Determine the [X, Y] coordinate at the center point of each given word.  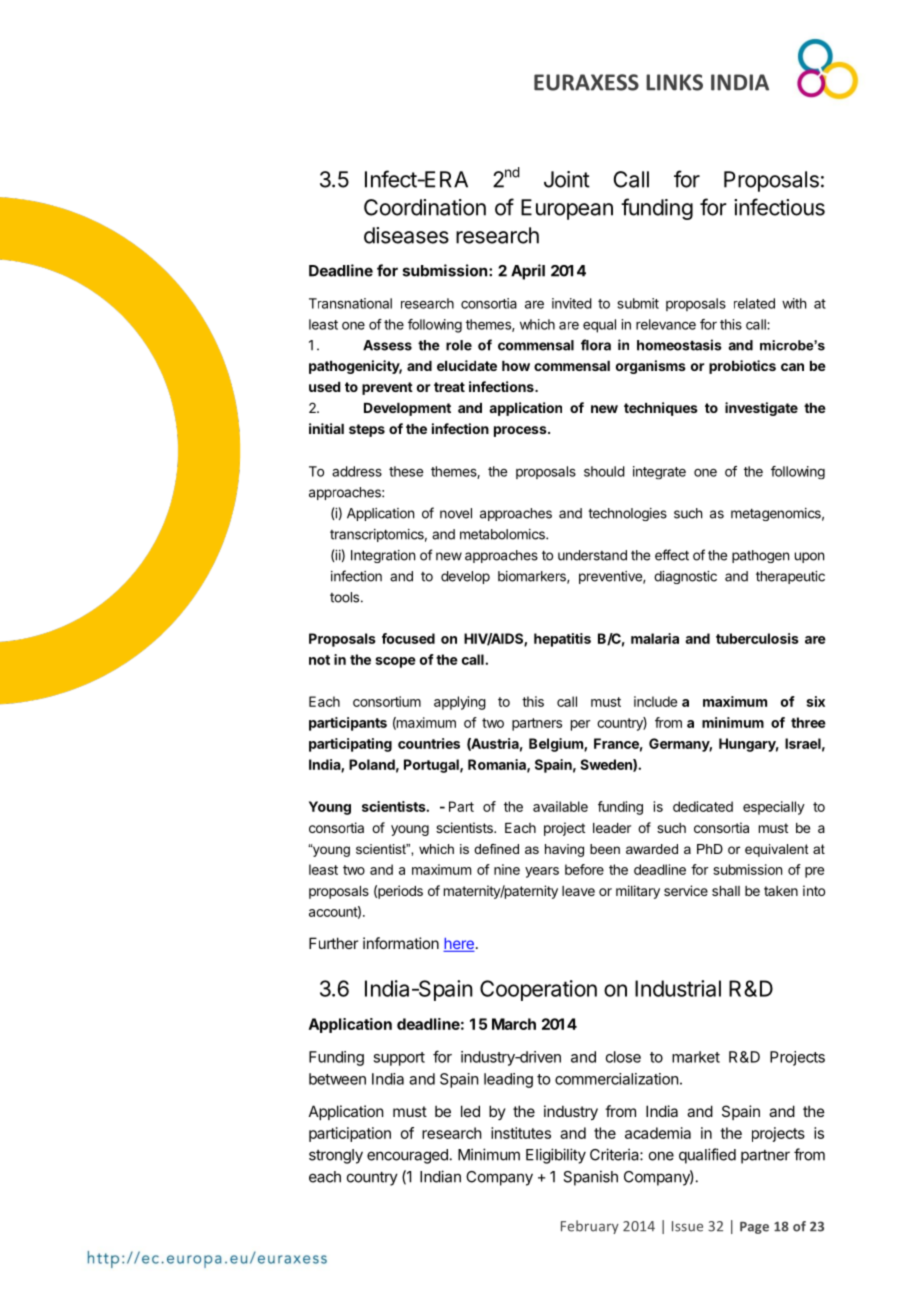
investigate [761, 409]
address [357, 471]
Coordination [425, 207]
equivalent [777, 850]
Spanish [590, 1178]
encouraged [407, 1156]
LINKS [674, 82]
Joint [567, 179]
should [604, 471]
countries [429, 743]
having [564, 850]
